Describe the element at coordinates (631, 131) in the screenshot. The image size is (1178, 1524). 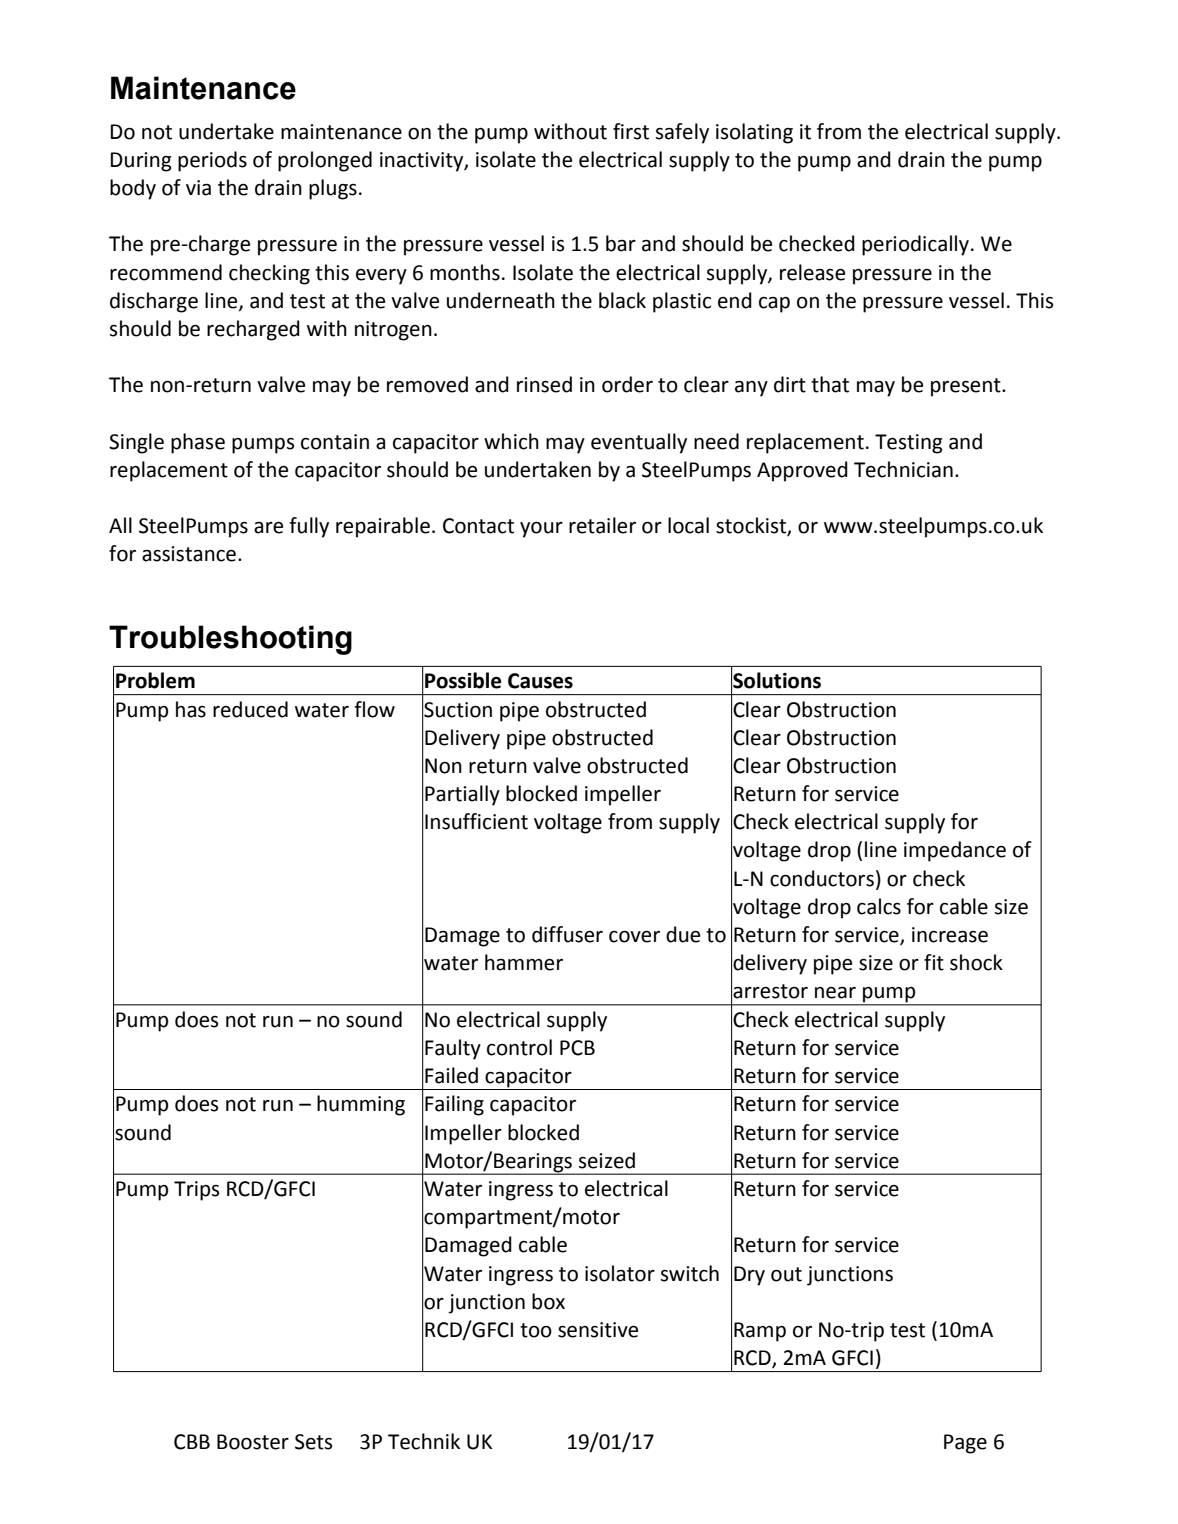
I see `first` at that location.
